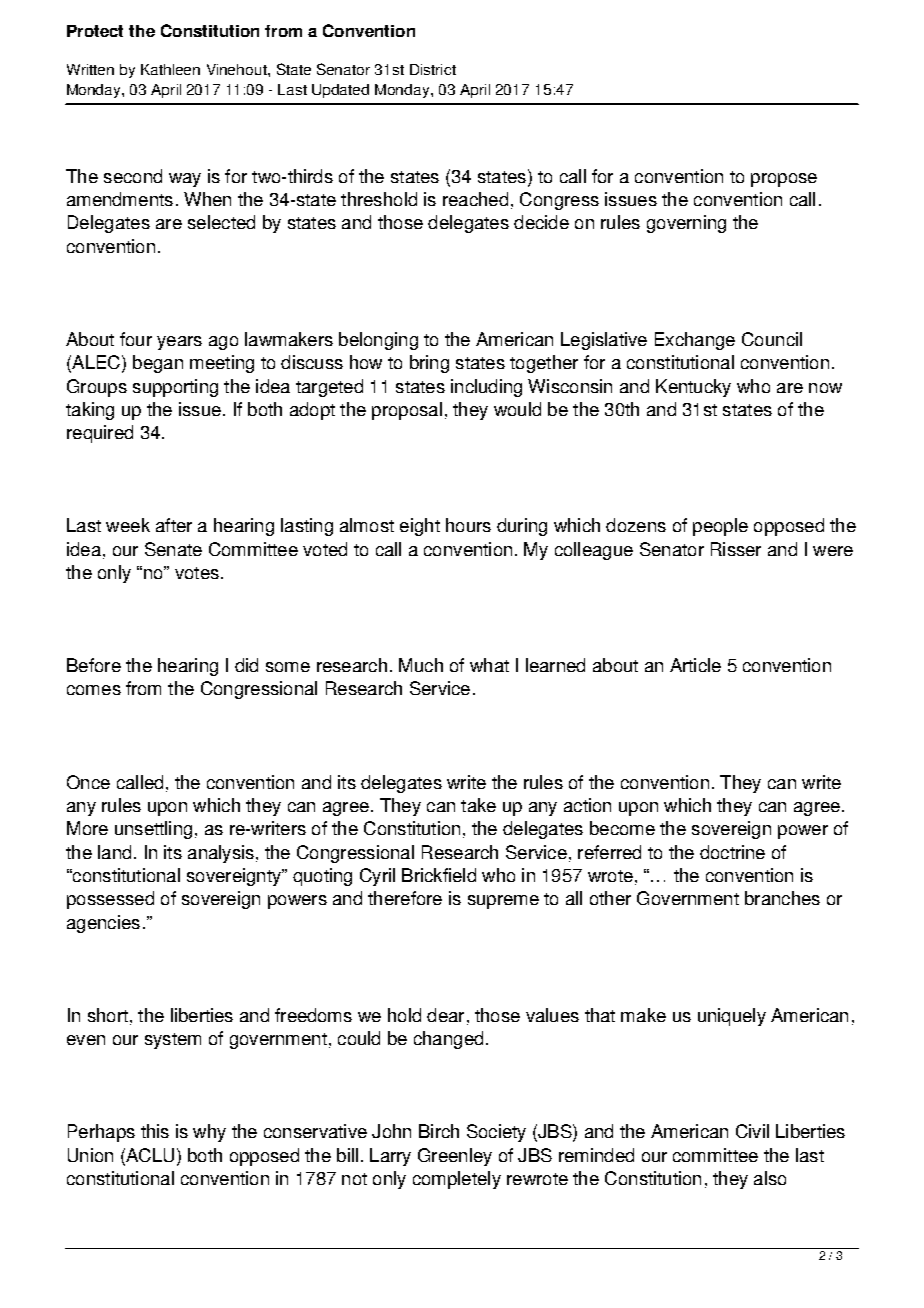  I want to click on Council, so click(772, 339).
